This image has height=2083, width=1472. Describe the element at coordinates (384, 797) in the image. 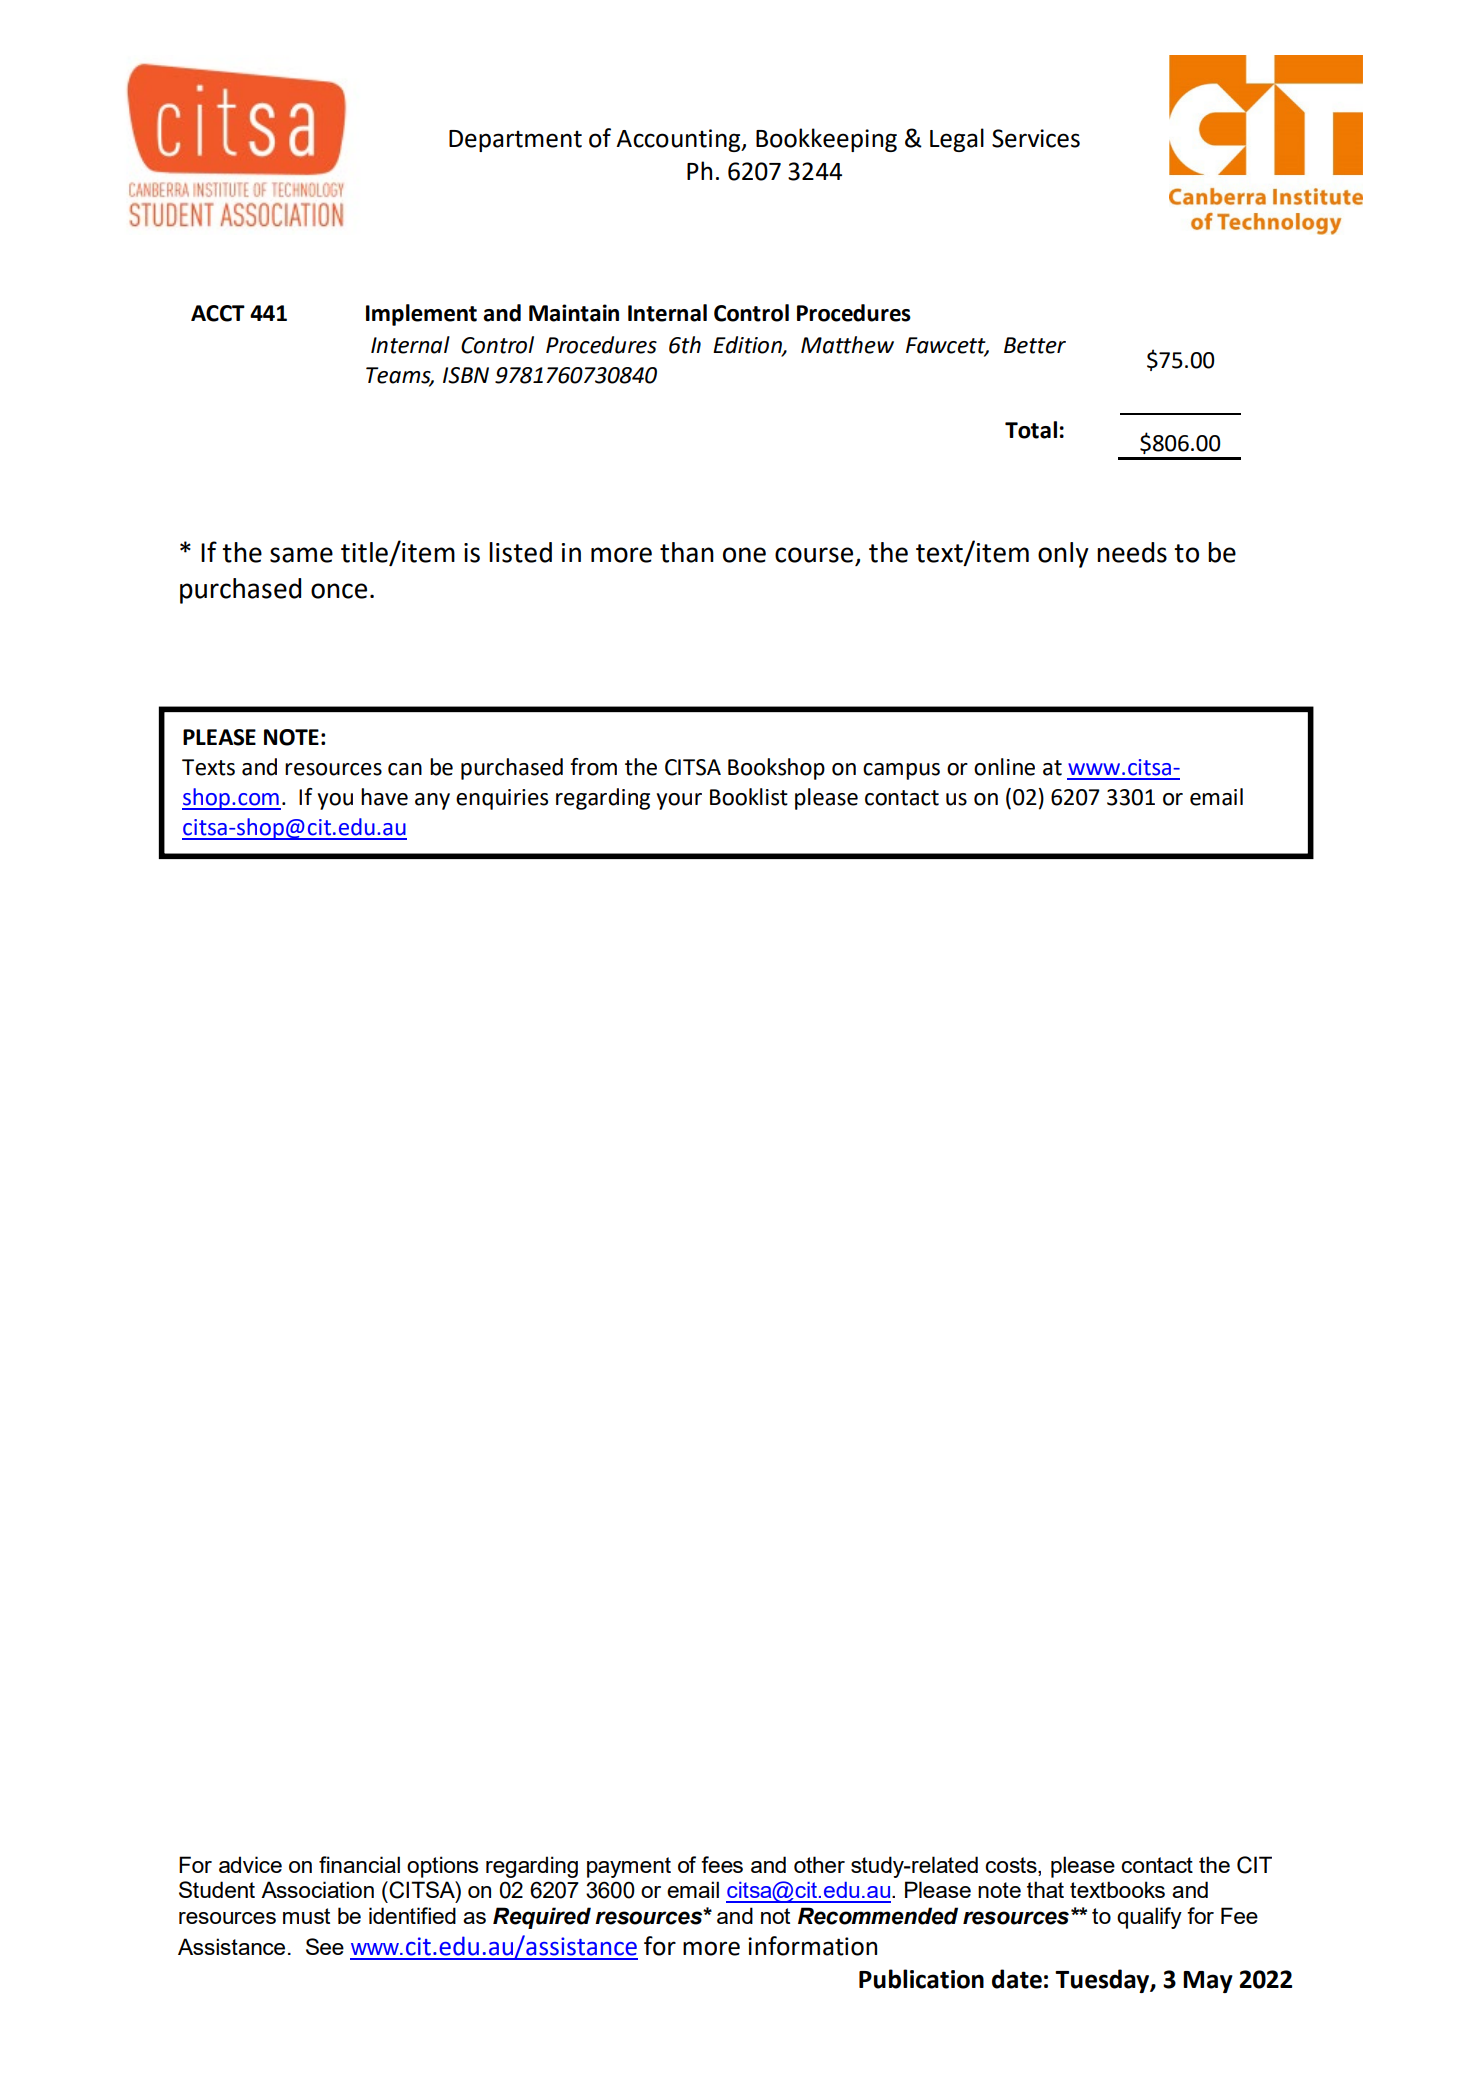

I see `have` at that location.
